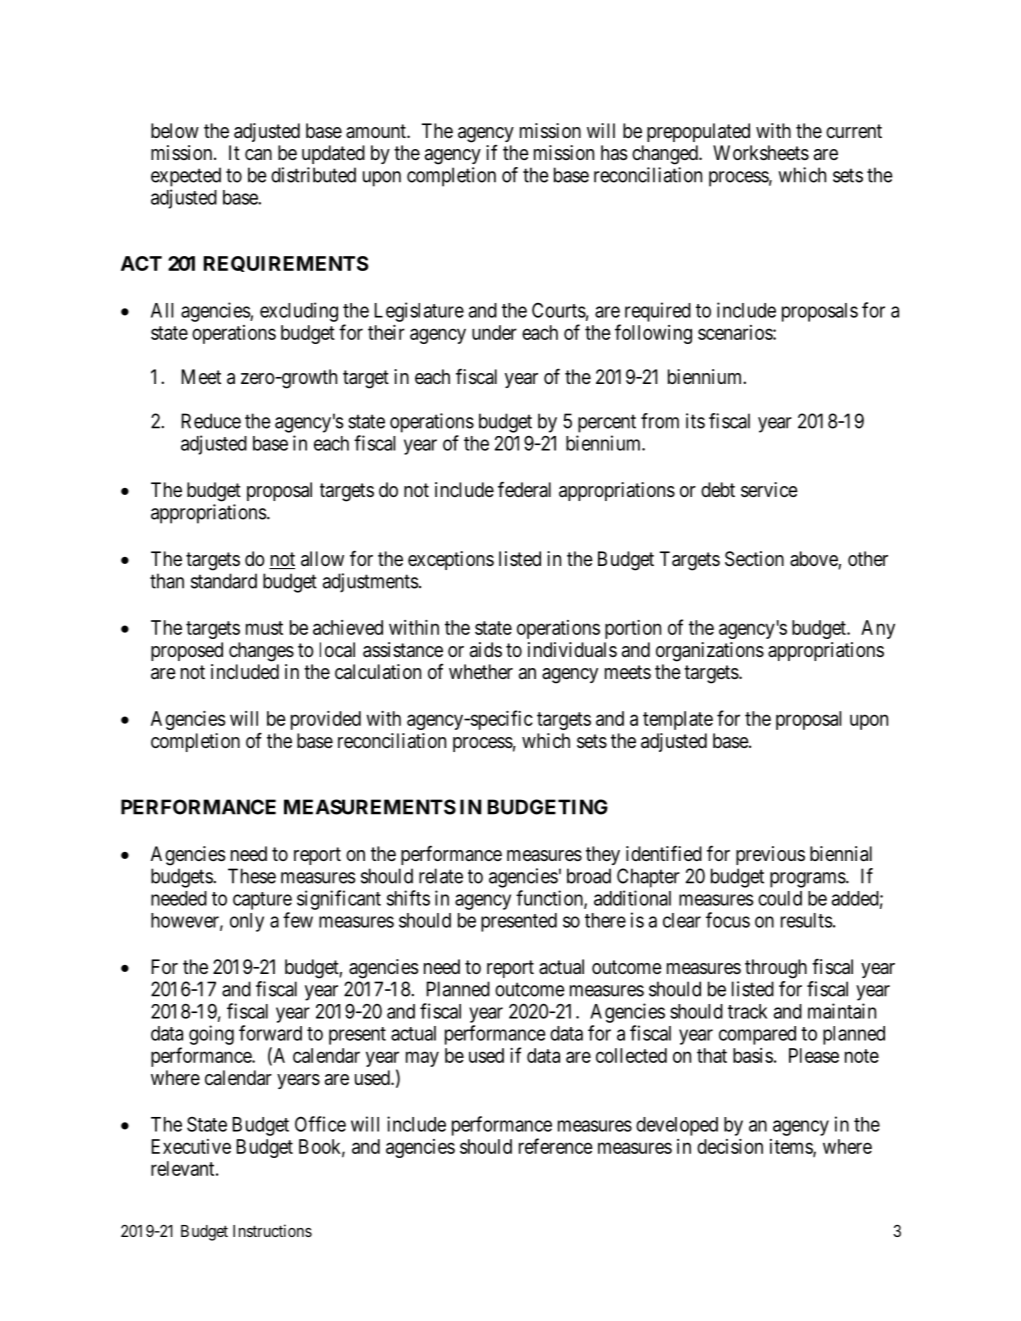 This screenshot has width=1021, height=1321. I want to click on These, so click(252, 876).
